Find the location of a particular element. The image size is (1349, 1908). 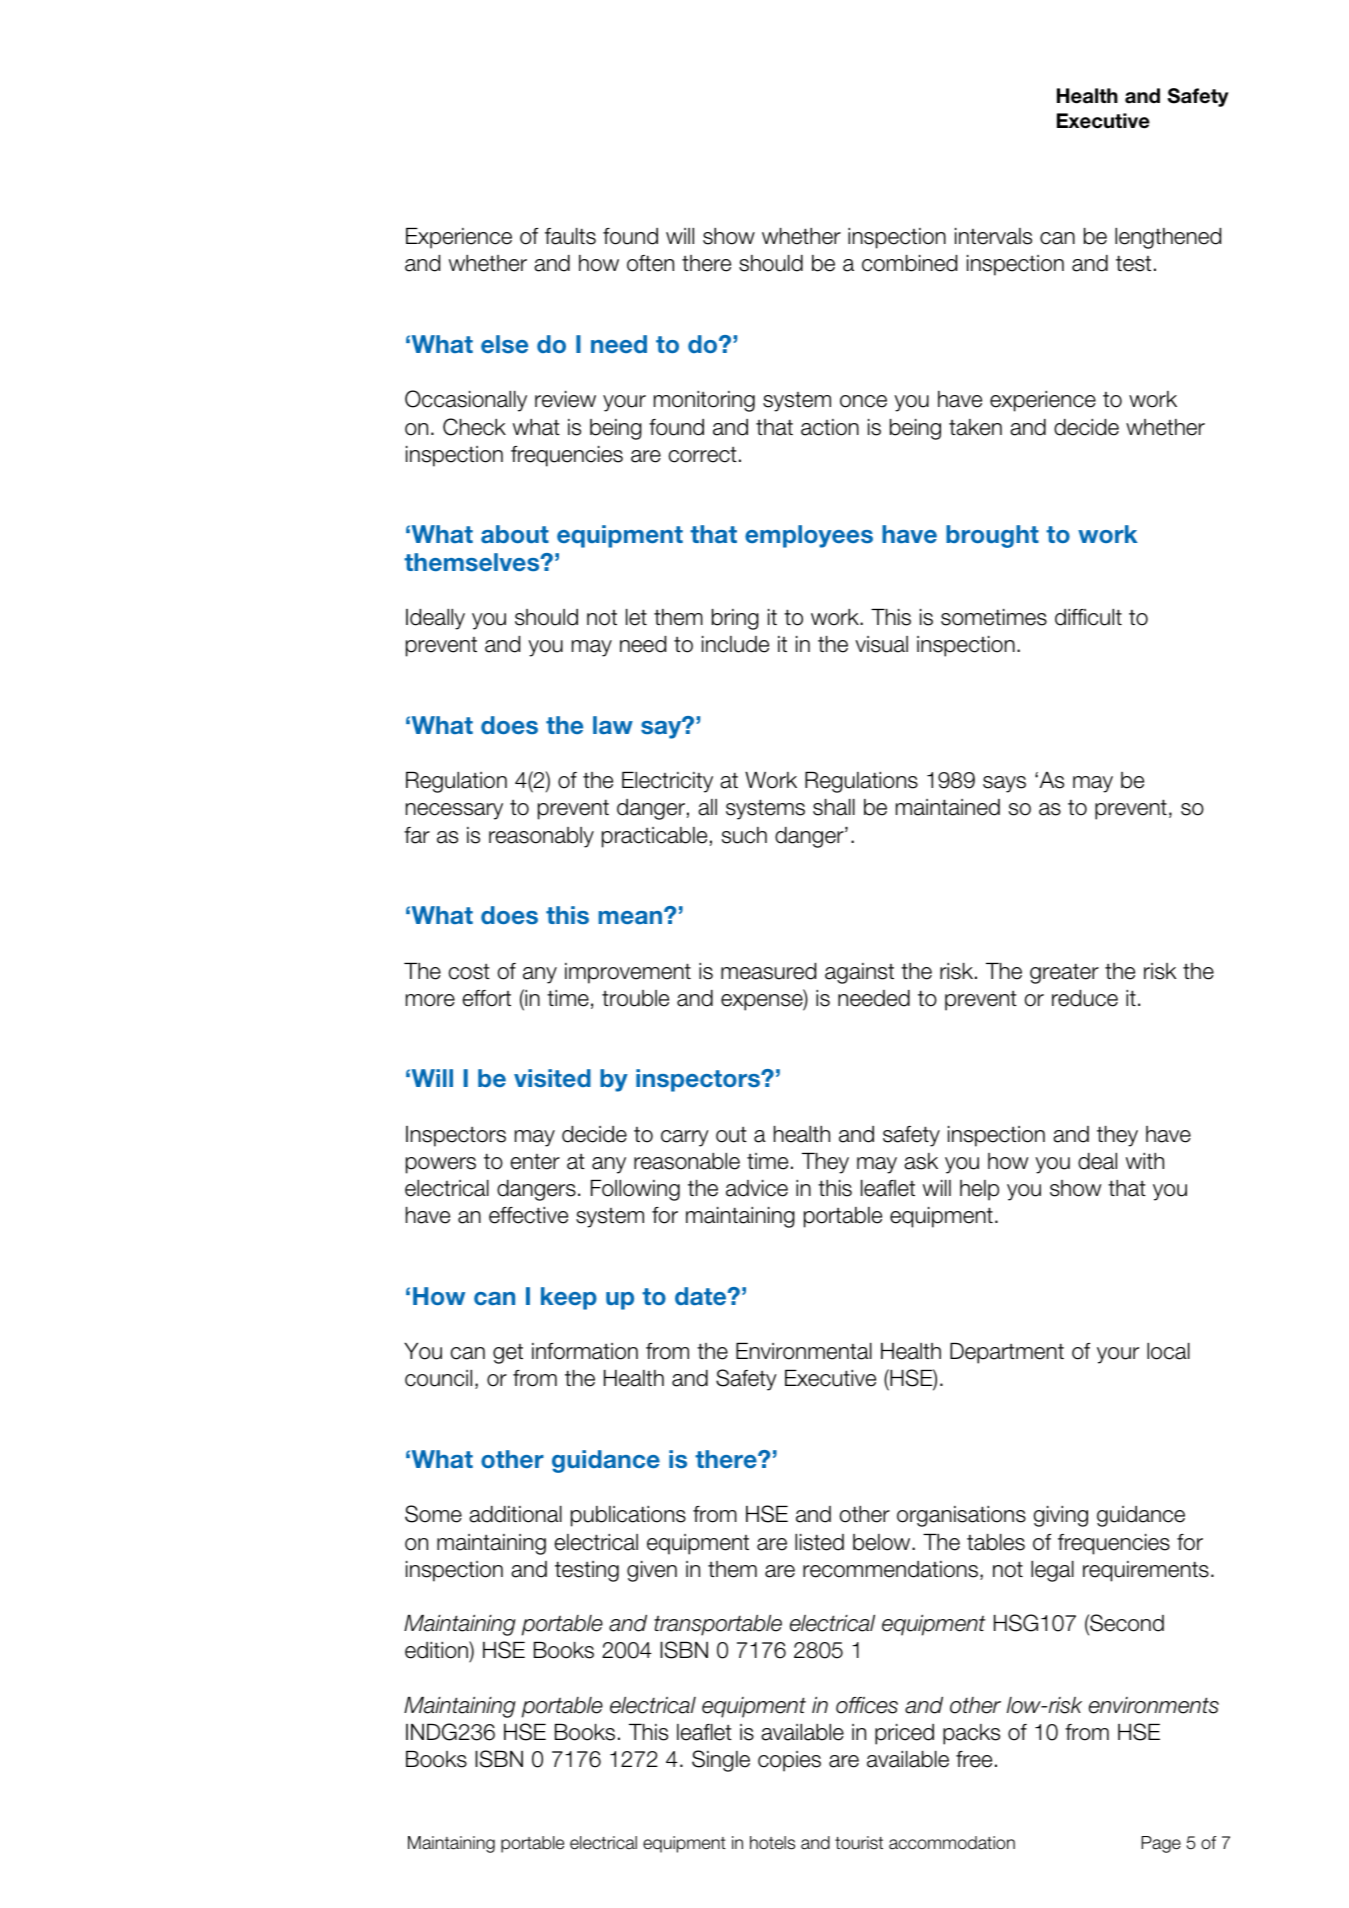

shall is located at coordinates (834, 807).
